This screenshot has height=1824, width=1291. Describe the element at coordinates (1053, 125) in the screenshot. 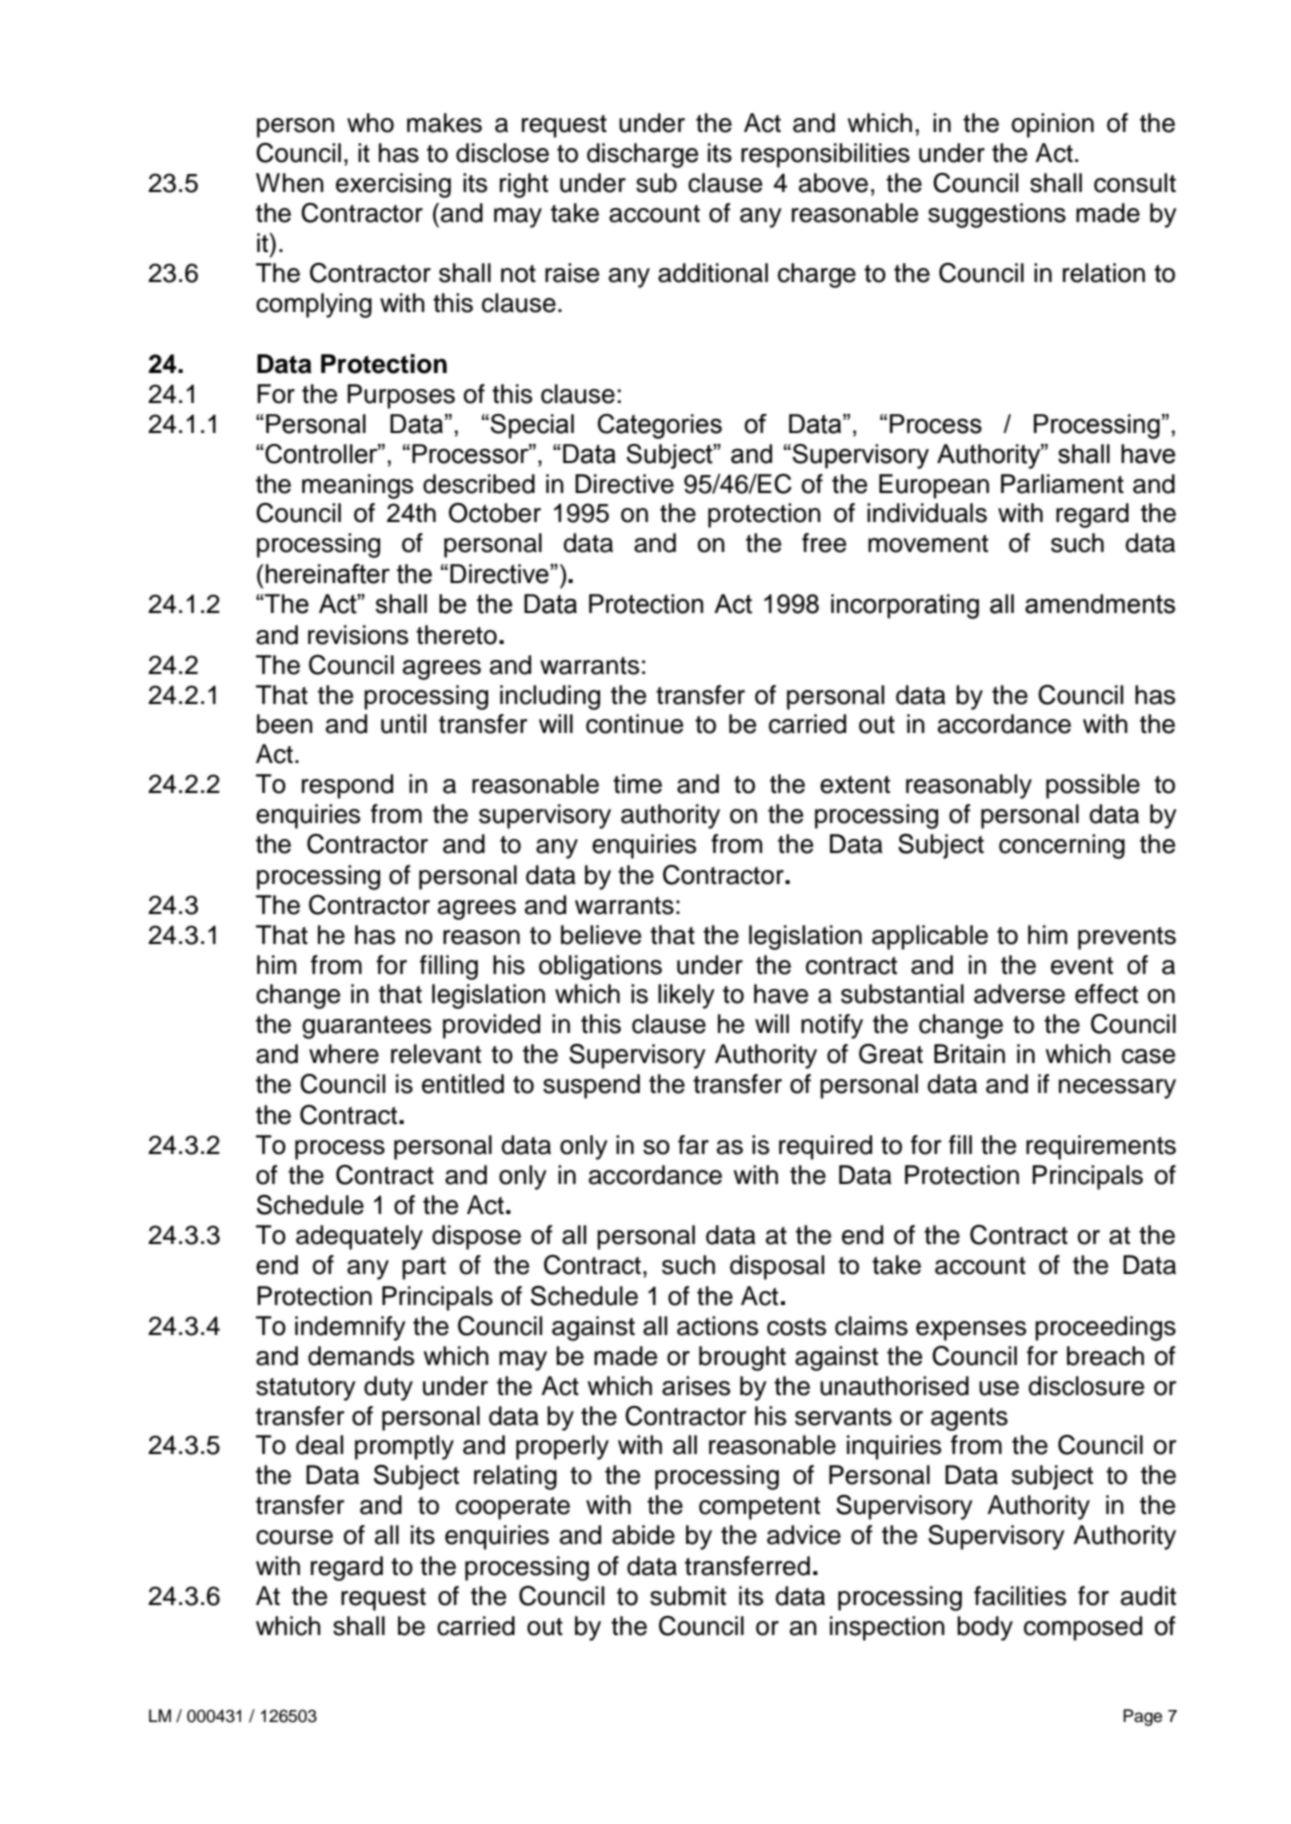

I see `opinion` at that location.
